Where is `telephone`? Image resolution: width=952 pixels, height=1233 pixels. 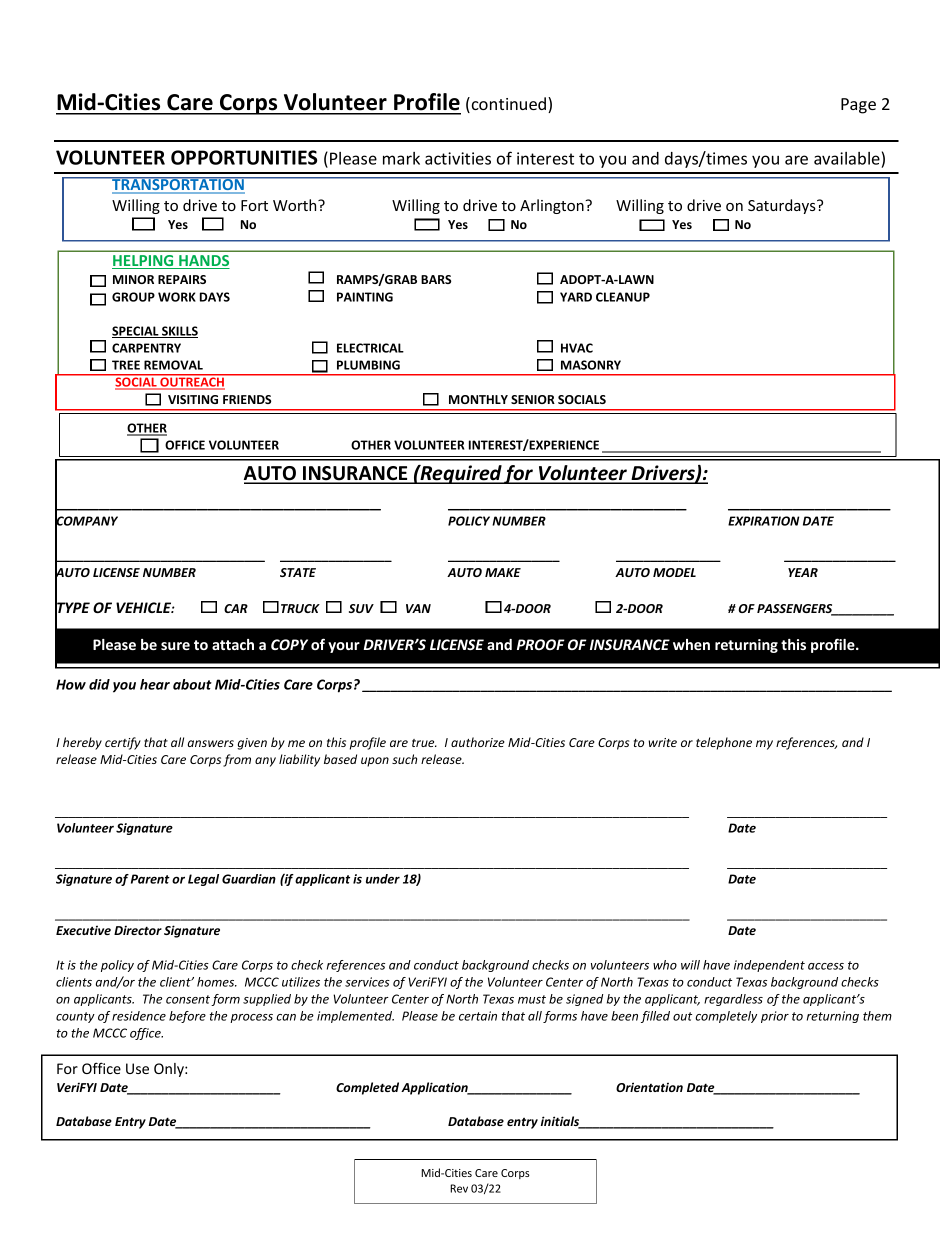
telephone is located at coordinates (724, 743).
